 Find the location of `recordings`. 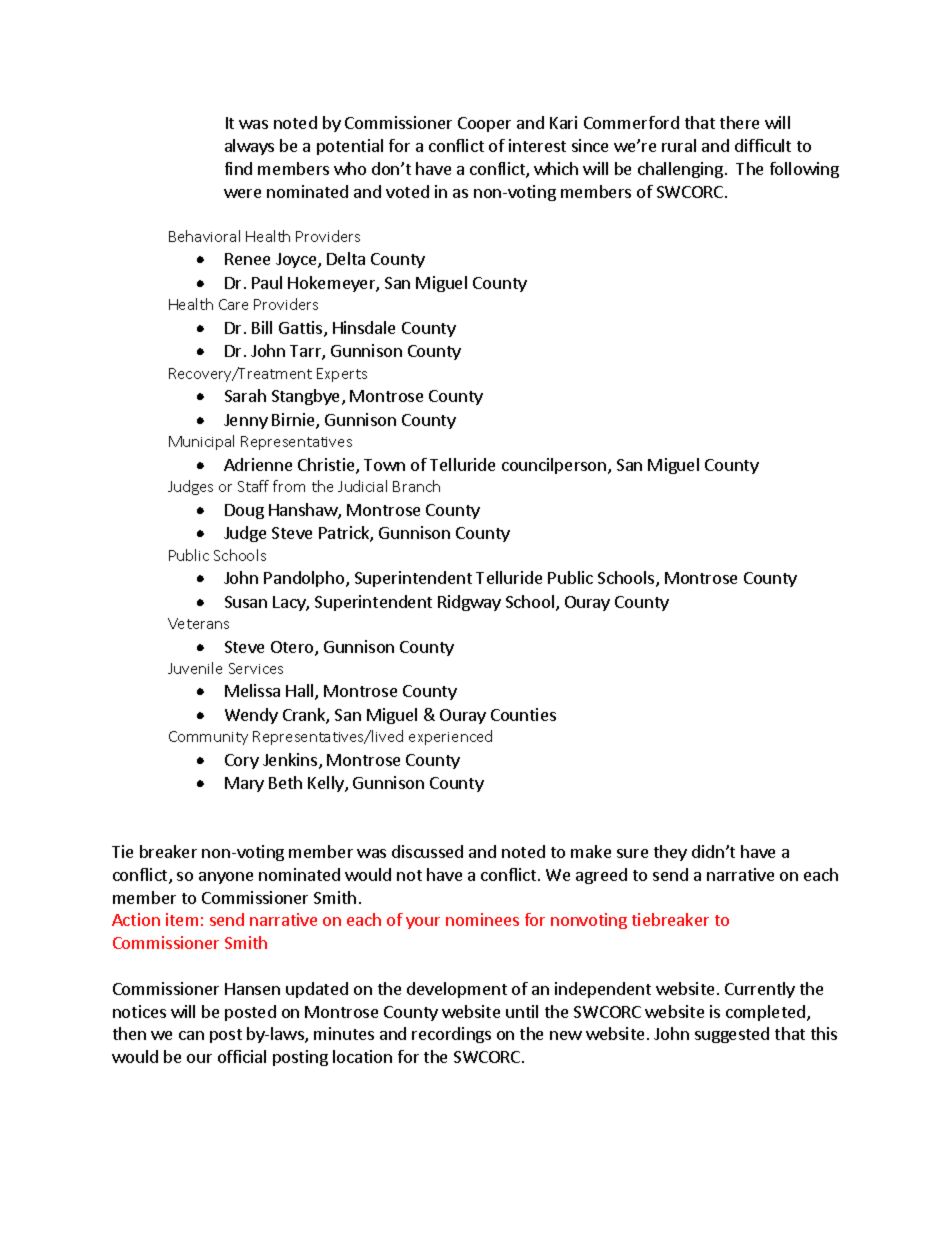

recordings is located at coordinates (451, 1035).
